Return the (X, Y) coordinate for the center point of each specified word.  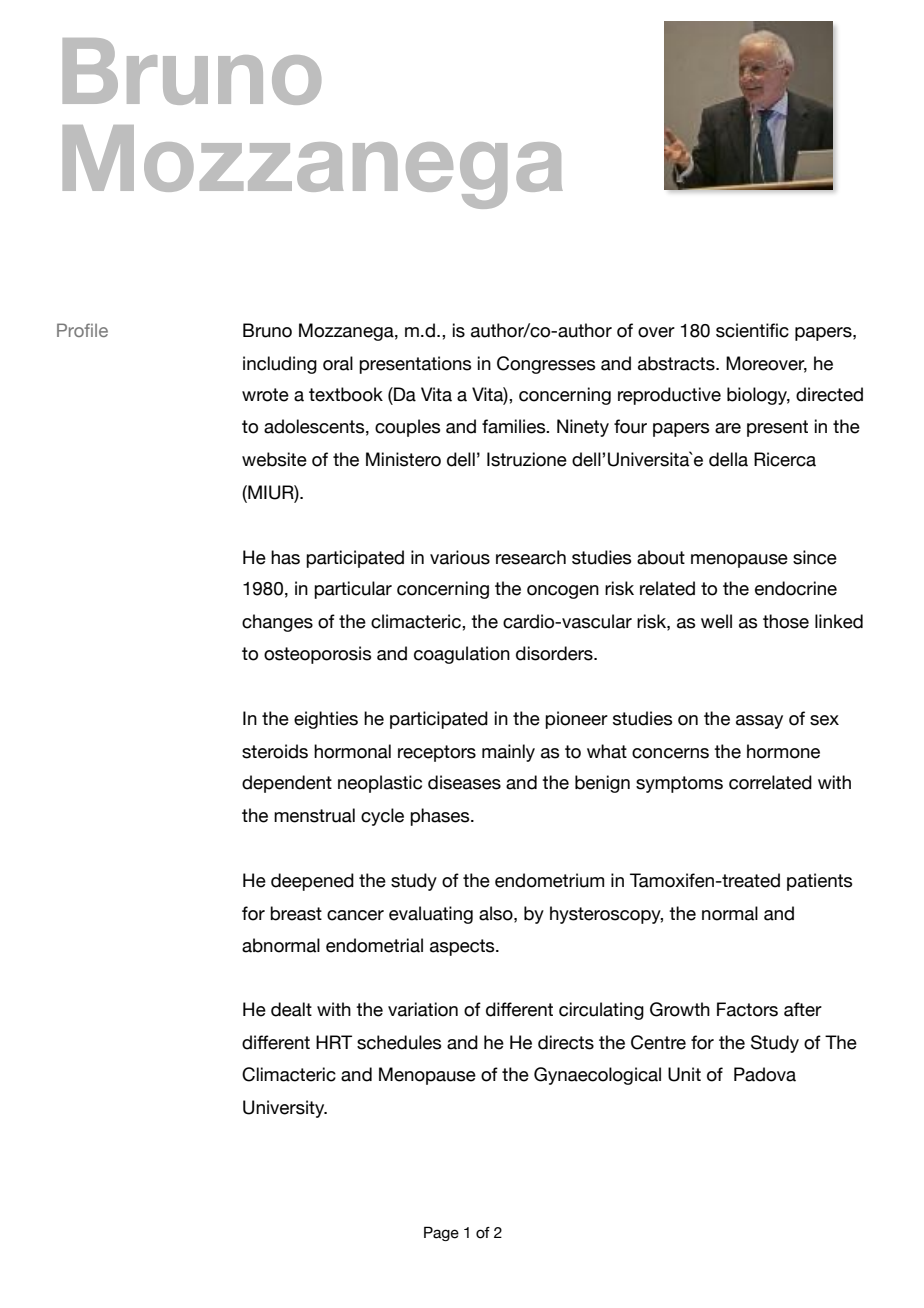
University (285, 1109)
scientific (752, 330)
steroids (275, 751)
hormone (783, 751)
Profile (82, 330)
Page (441, 1233)
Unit (684, 1074)
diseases (464, 782)
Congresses (546, 365)
